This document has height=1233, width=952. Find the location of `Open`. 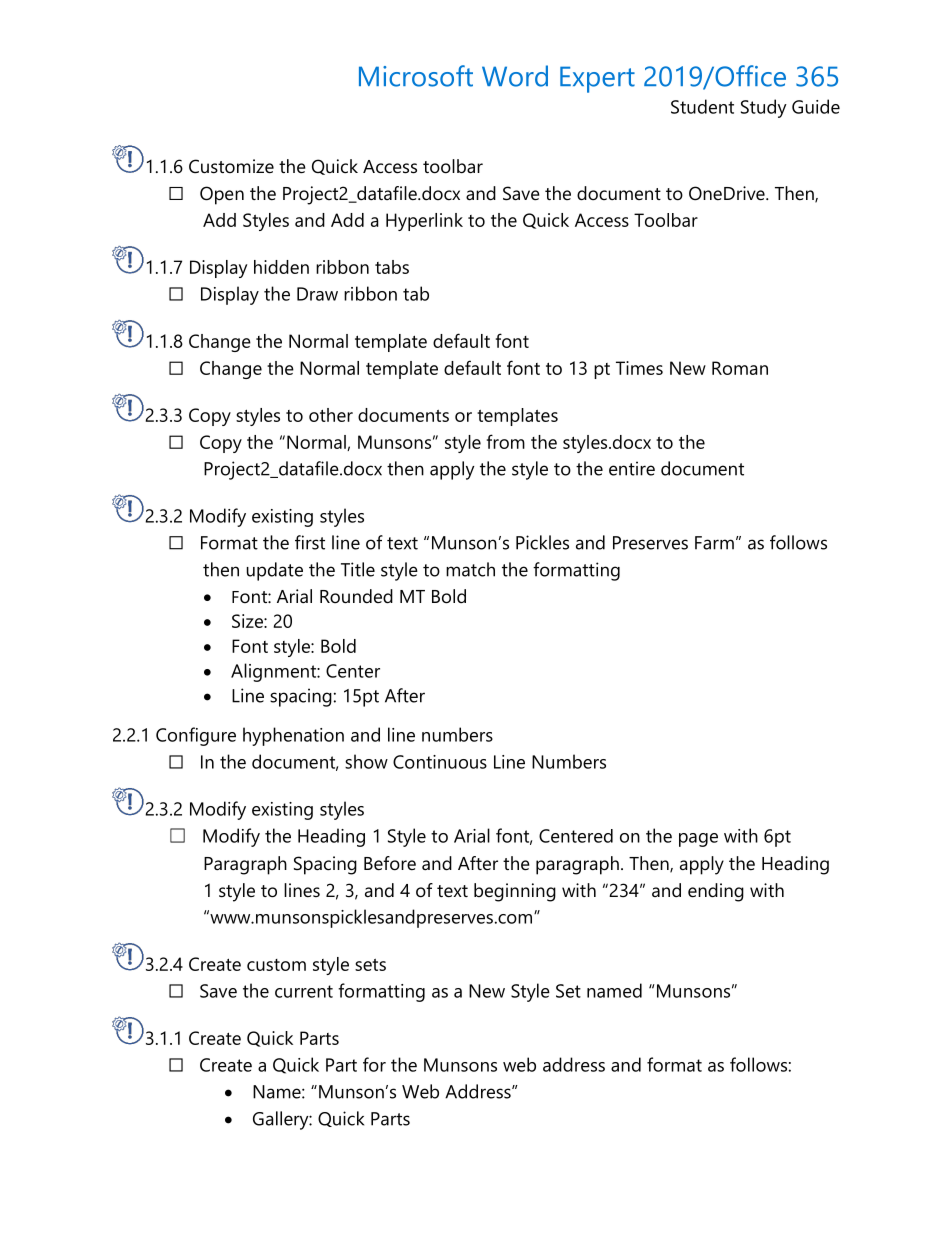

Open is located at coordinates (222, 195).
